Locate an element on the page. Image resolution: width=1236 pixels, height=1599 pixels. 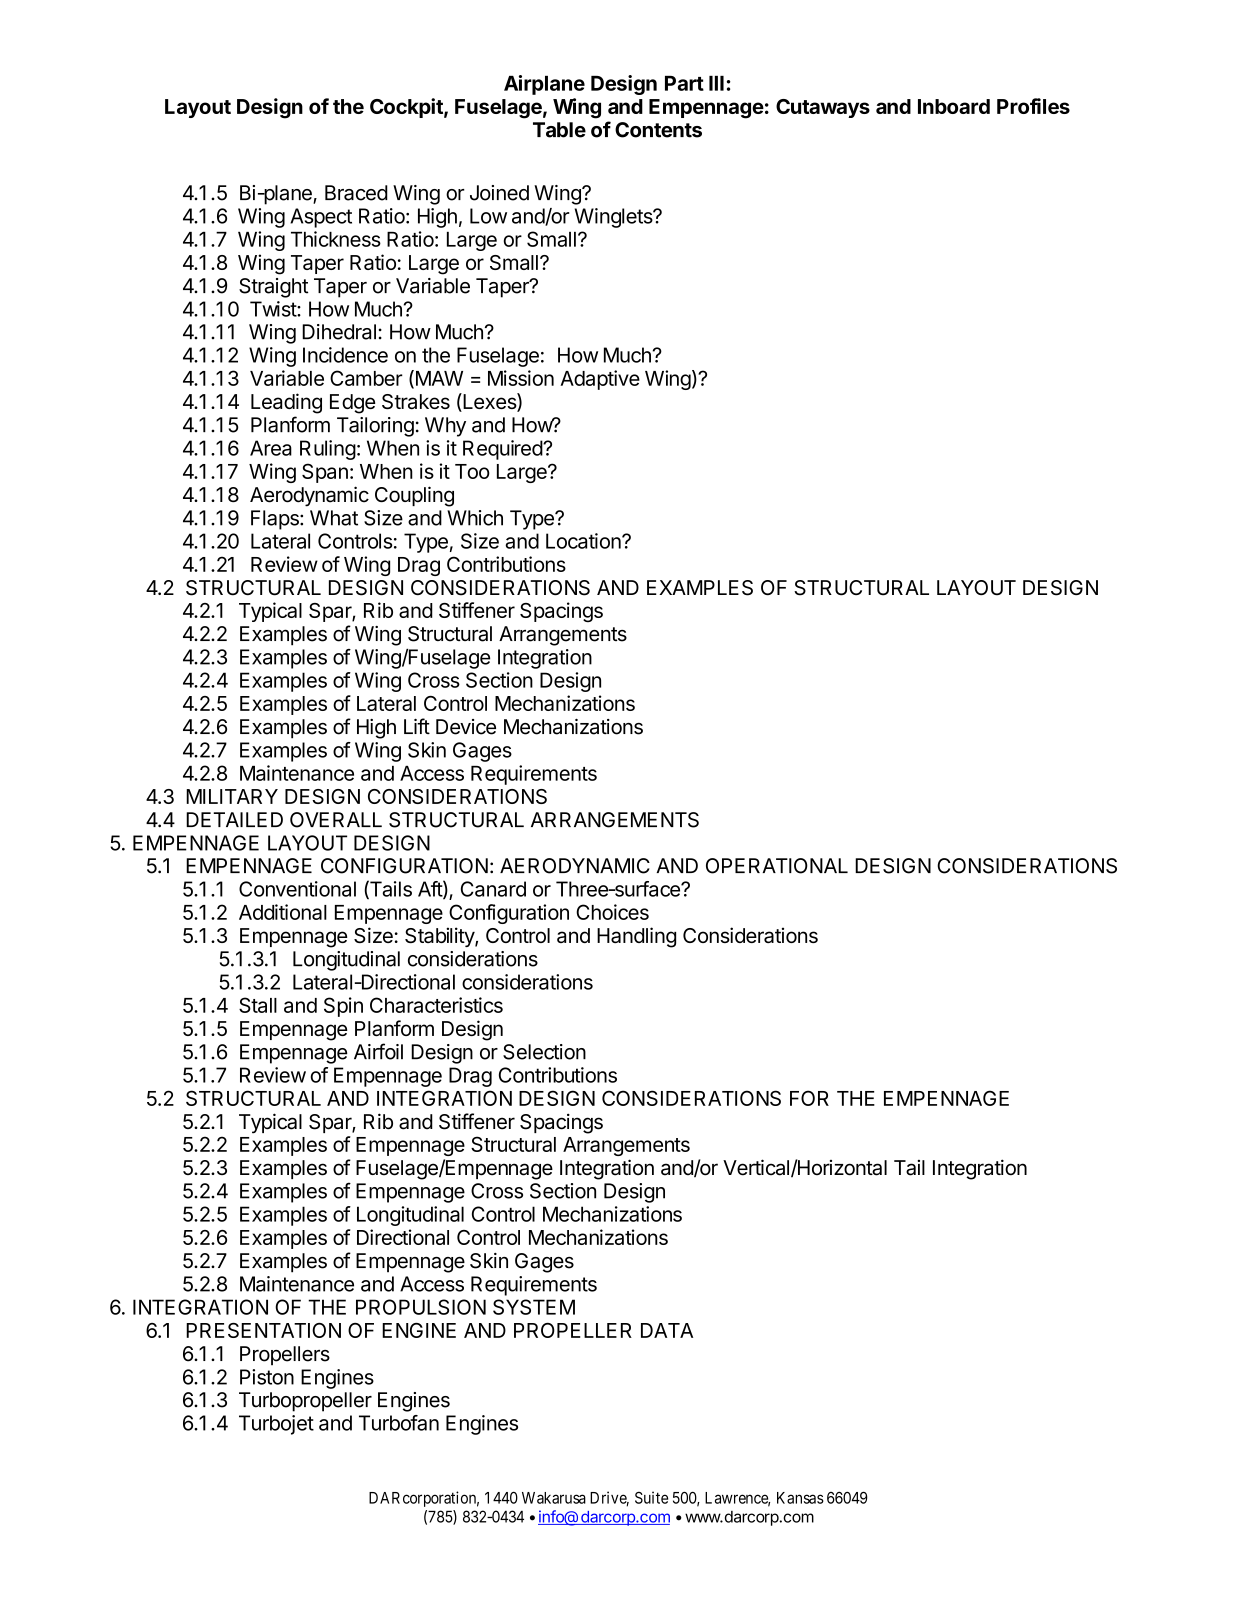
OVERALL is located at coordinates (336, 820).
